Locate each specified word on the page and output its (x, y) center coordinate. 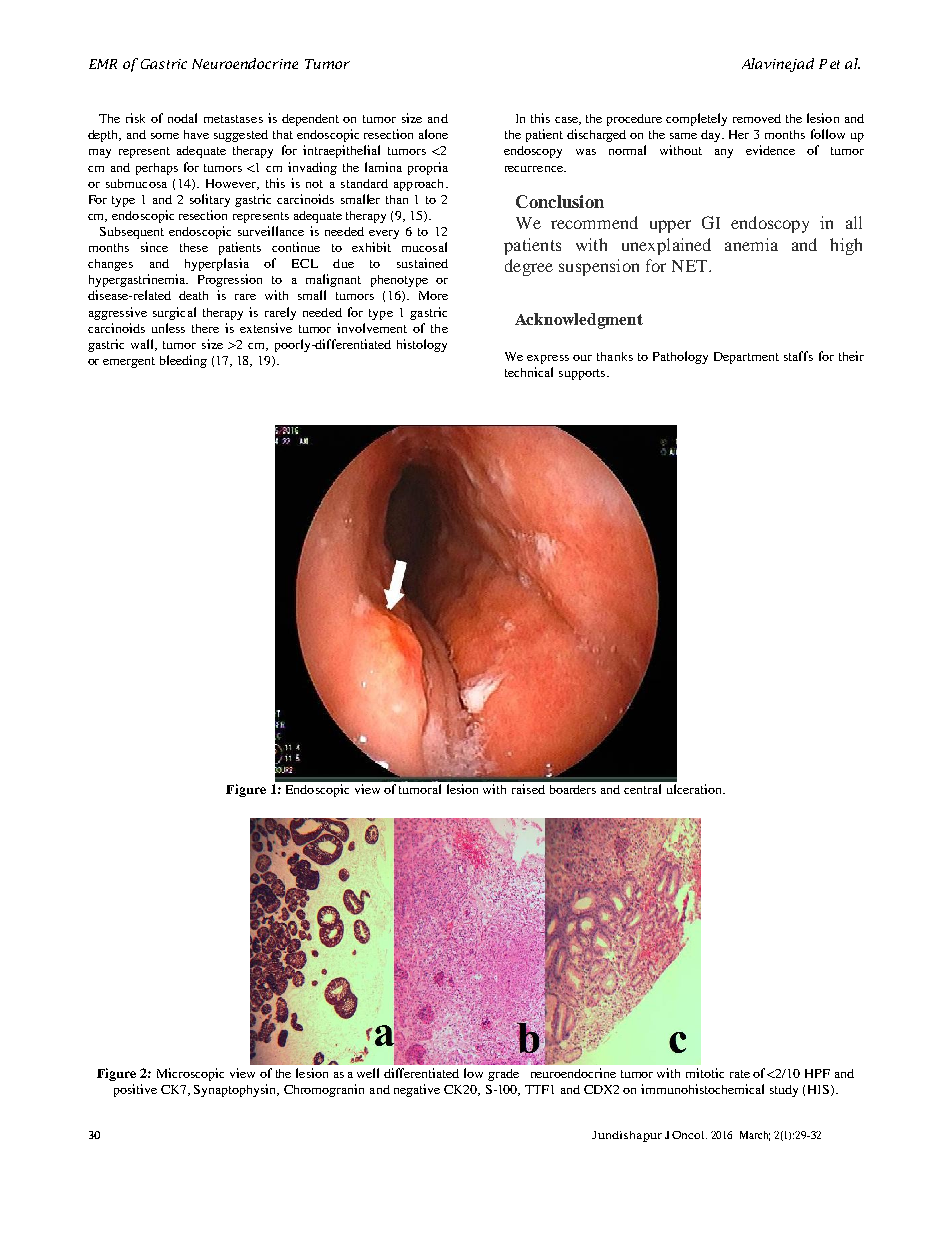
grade (503, 1075)
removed (757, 118)
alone (433, 134)
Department (746, 358)
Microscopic (190, 1074)
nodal (182, 118)
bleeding (183, 361)
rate (740, 1074)
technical (529, 372)
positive (135, 1090)
